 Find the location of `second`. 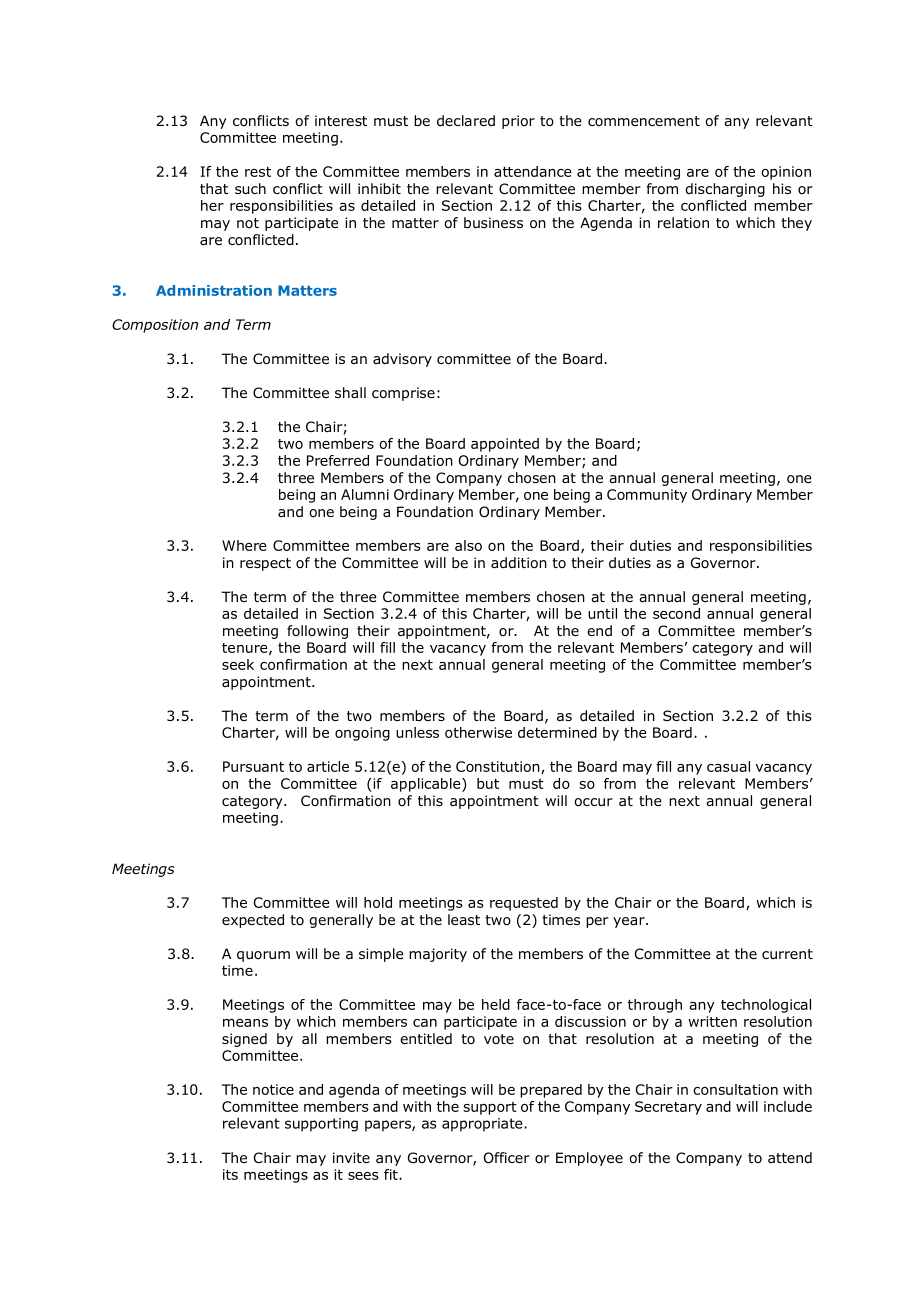

second is located at coordinates (676, 613).
